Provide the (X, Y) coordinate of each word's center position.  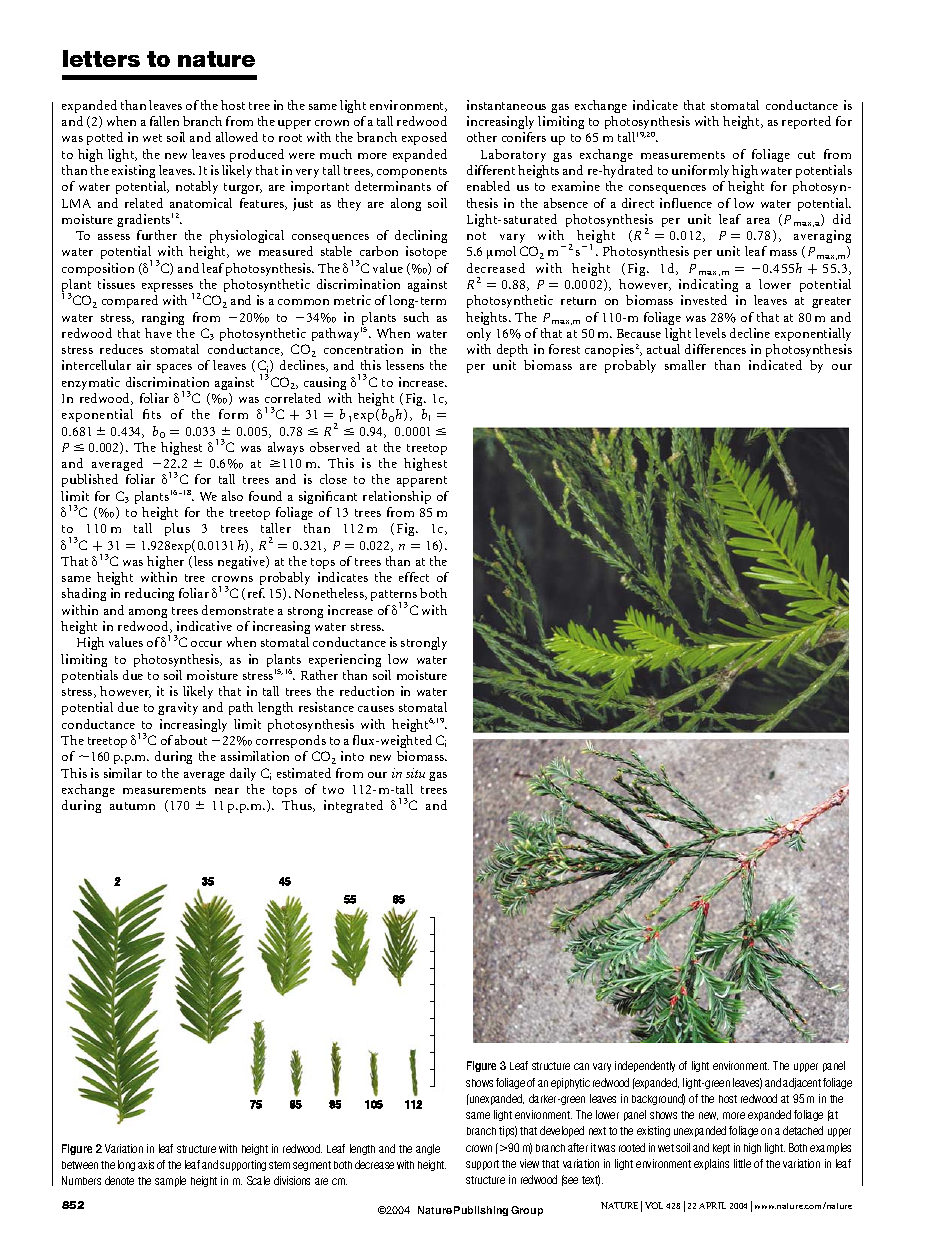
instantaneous (506, 105)
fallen (164, 121)
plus (177, 529)
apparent (422, 481)
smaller (685, 365)
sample (170, 1181)
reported (806, 122)
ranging (163, 318)
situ (415, 773)
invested (704, 300)
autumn (132, 806)
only (479, 334)
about (191, 740)
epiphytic (570, 1083)
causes (376, 709)
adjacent (802, 1083)
